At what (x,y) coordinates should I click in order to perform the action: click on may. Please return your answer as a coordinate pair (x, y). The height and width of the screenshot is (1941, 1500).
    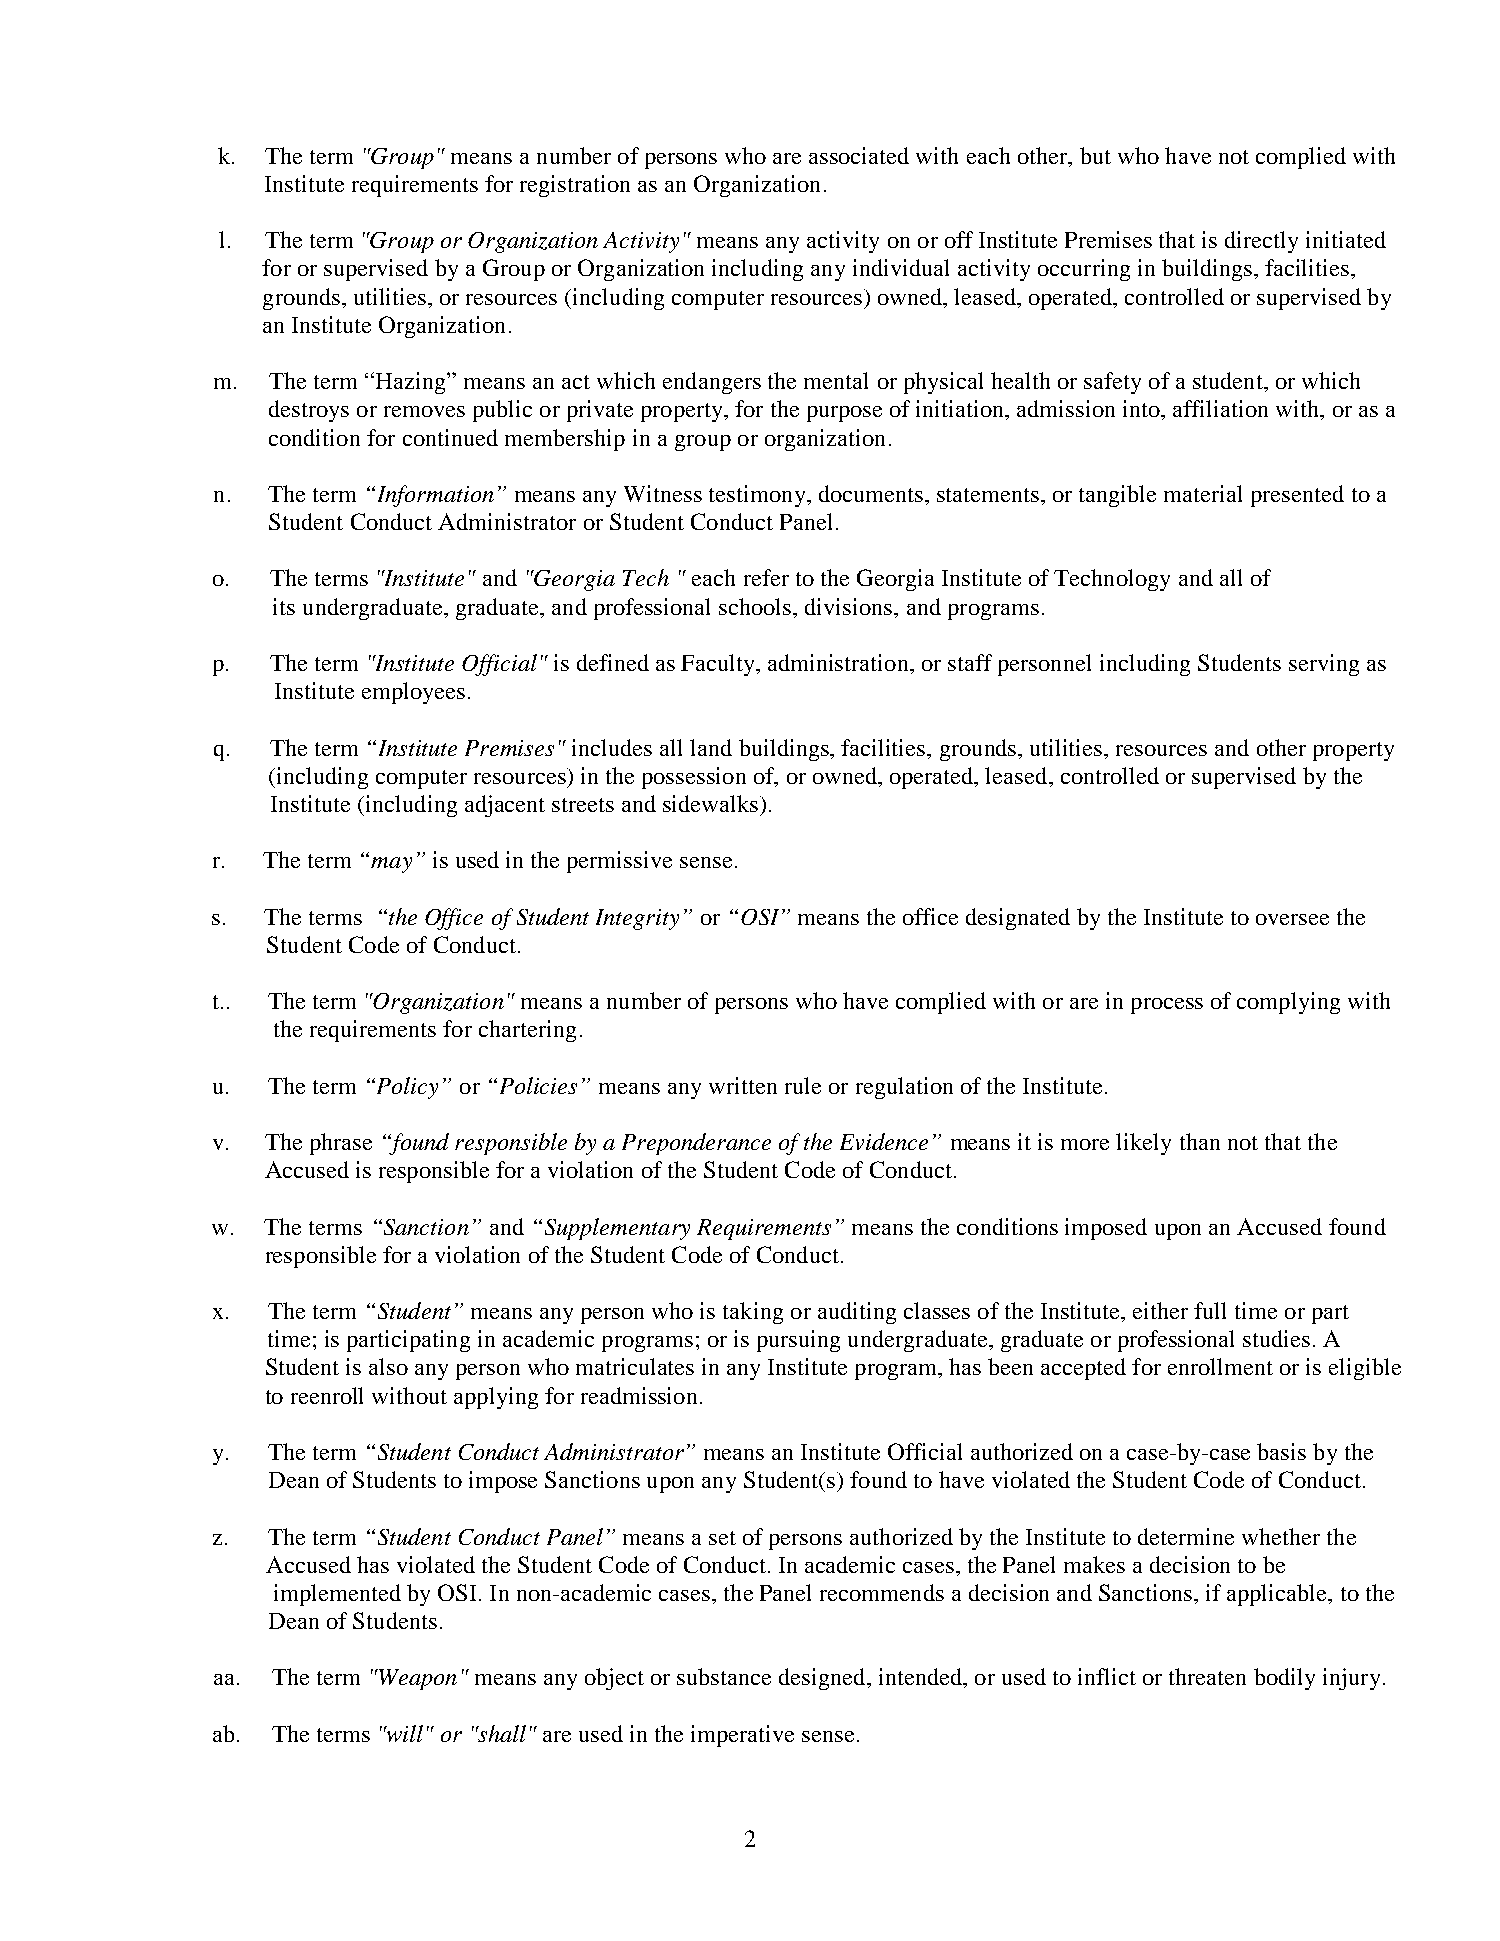
    Looking at the image, I should click on (391, 865).
